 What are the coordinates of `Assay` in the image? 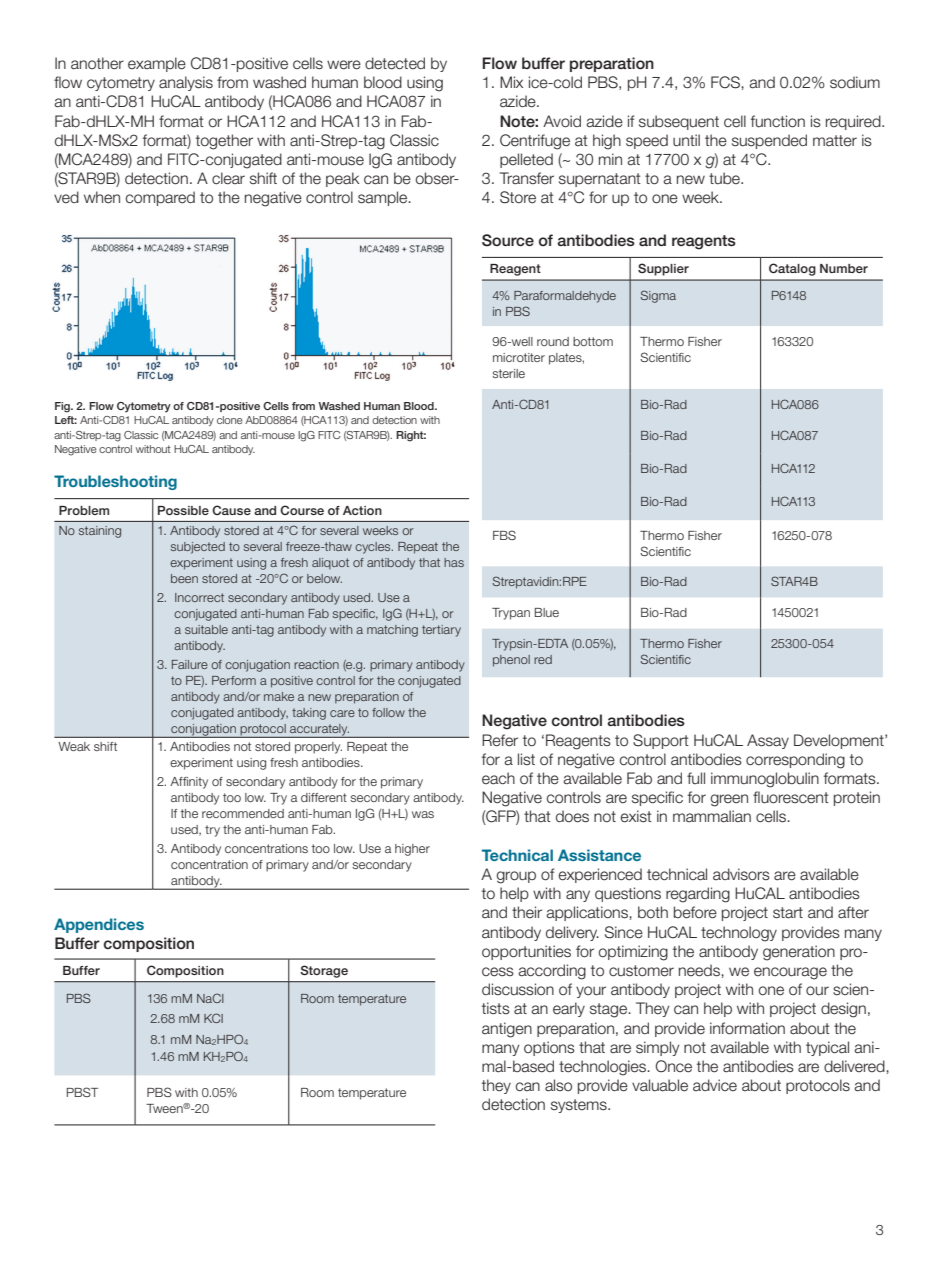 It's located at (768, 741).
